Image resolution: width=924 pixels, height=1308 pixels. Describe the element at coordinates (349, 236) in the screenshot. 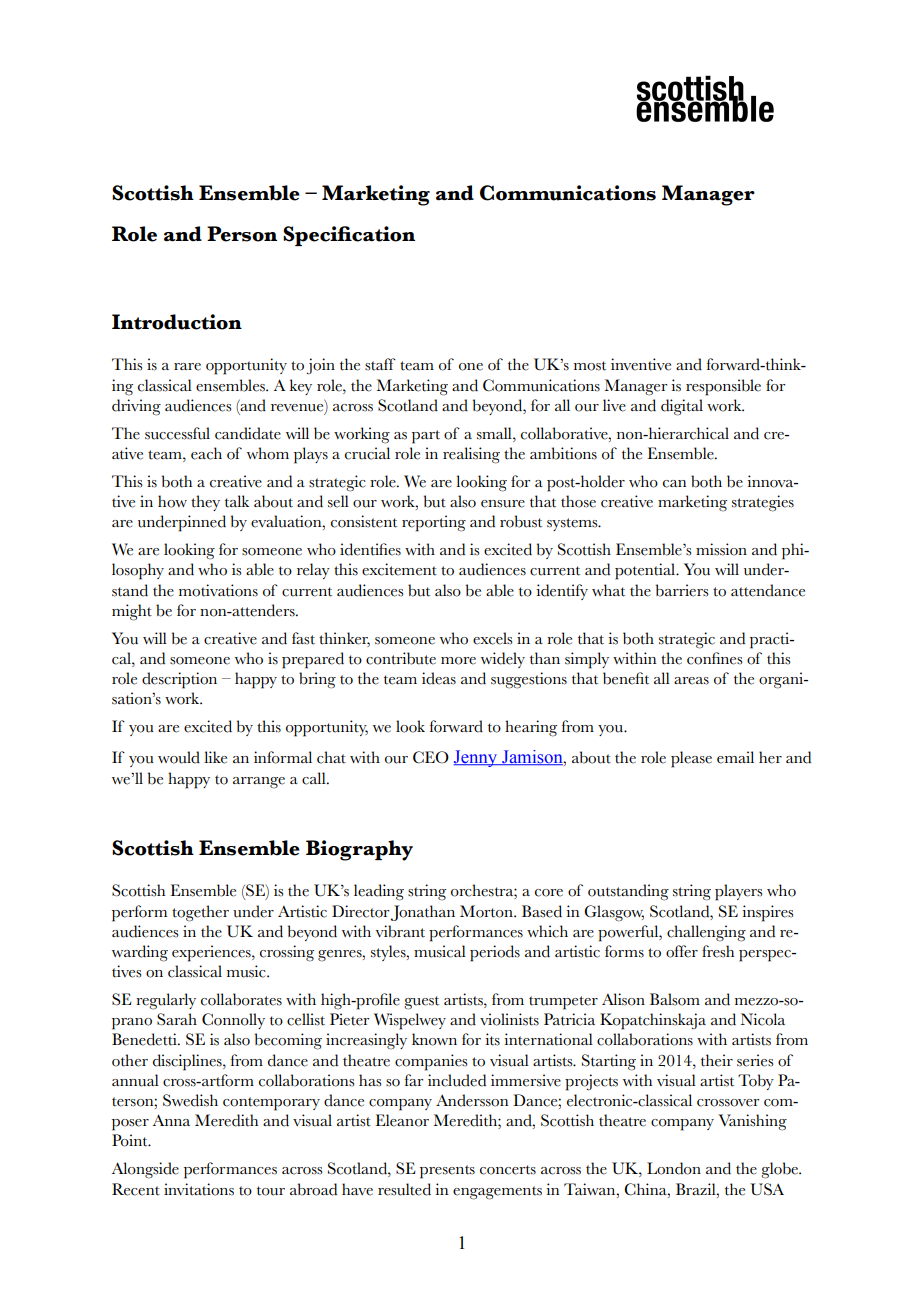

I see `Specification` at that location.
